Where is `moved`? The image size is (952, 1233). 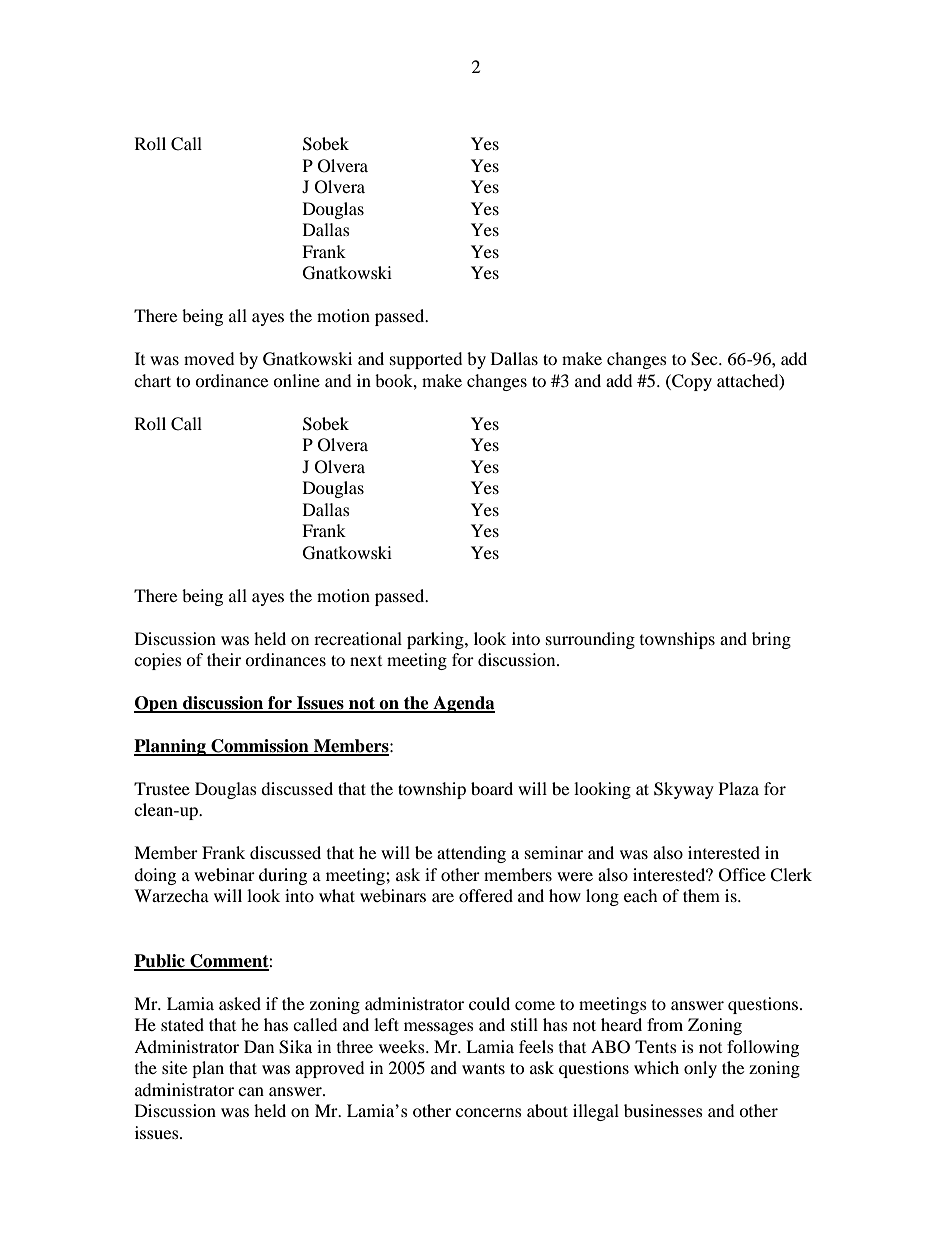 moved is located at coordinates (209, 358).
